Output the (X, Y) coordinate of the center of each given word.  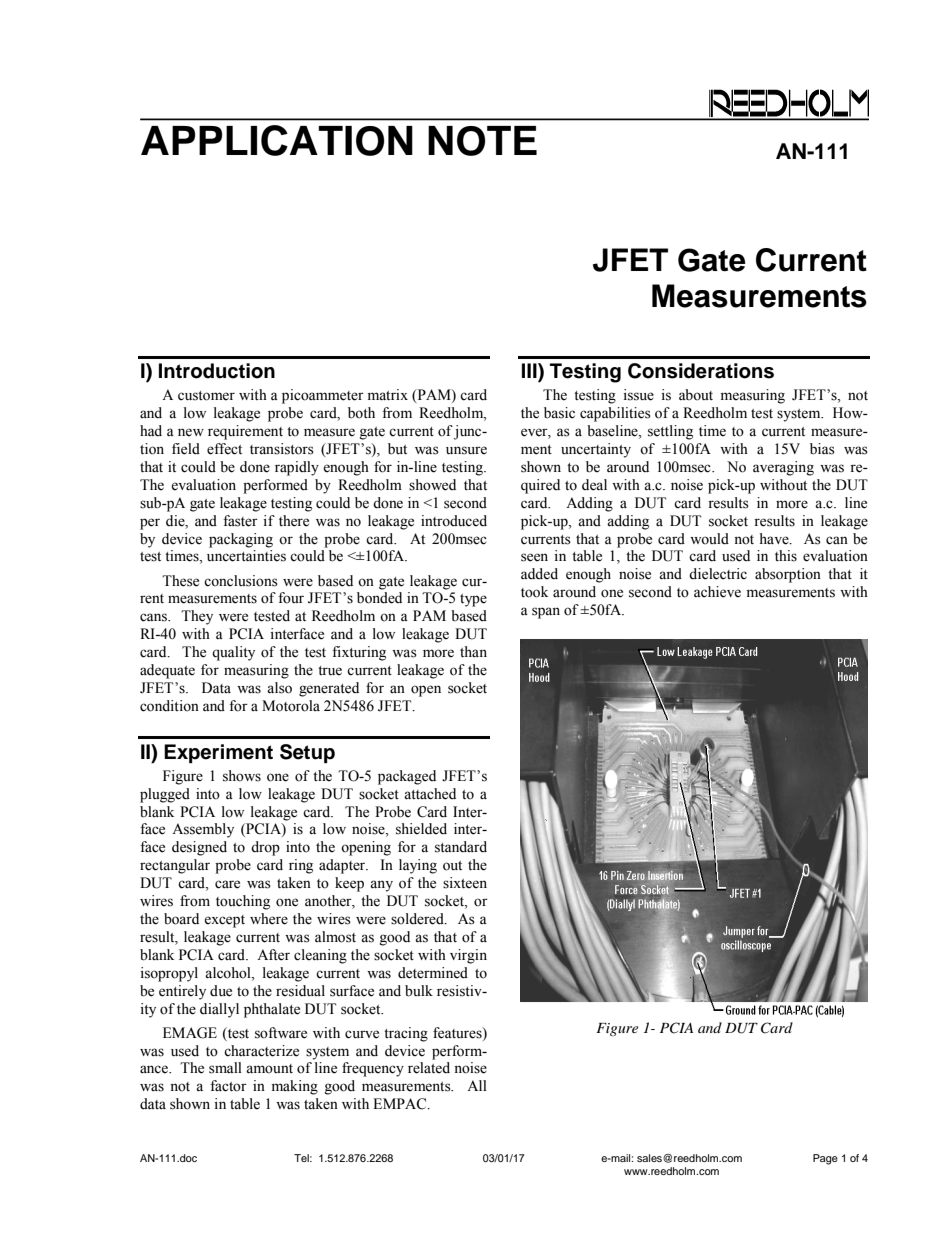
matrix (388, 395)
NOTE (482, 141)
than (473, 651)
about (696, 395)
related (429, 1068)
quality (233, 653)
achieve (717, 592)
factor (228, 1086)
